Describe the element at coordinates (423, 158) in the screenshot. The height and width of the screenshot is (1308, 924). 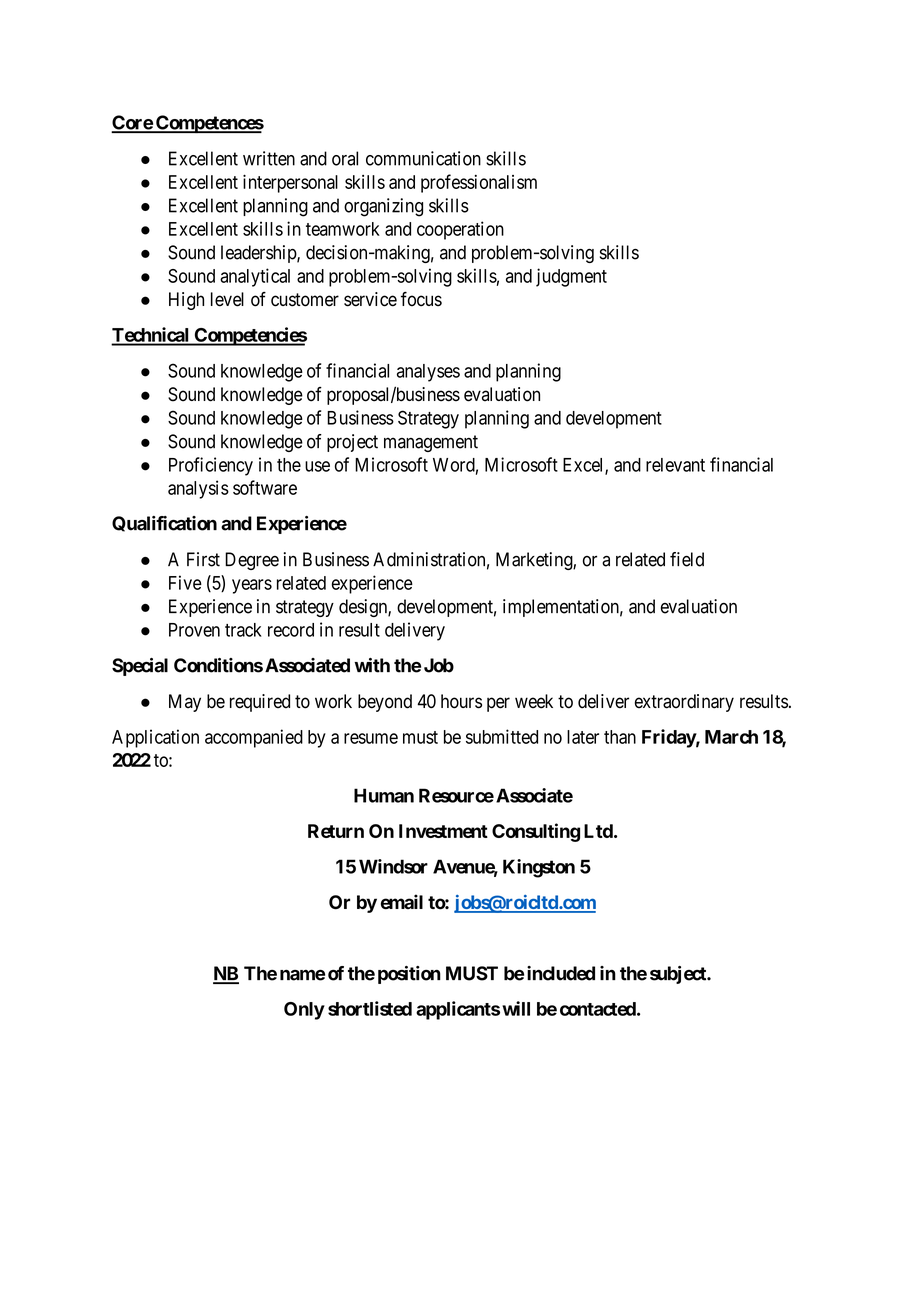
I see `communication` at that location.
